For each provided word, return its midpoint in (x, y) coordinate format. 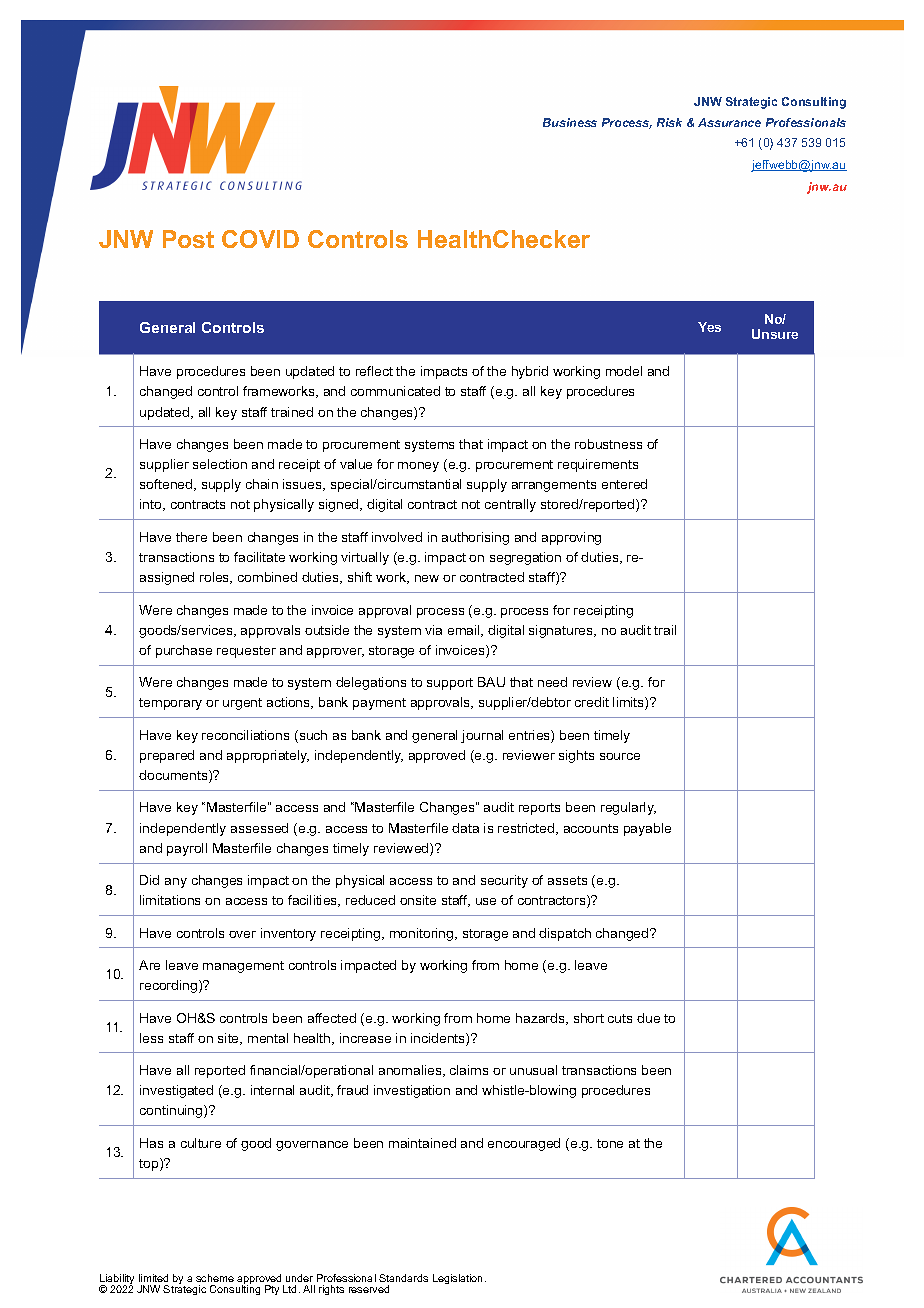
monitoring (423, 934)
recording (170, 986)
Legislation (459, 1279)
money (418, 467)
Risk (669, 122)
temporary (170, 704)
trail (665, 630)
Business (570, 122)
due (648, 1018)
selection (220, 464)
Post (188, 239)
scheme (215, 1278)
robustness (608, 444)
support (450, 684)
